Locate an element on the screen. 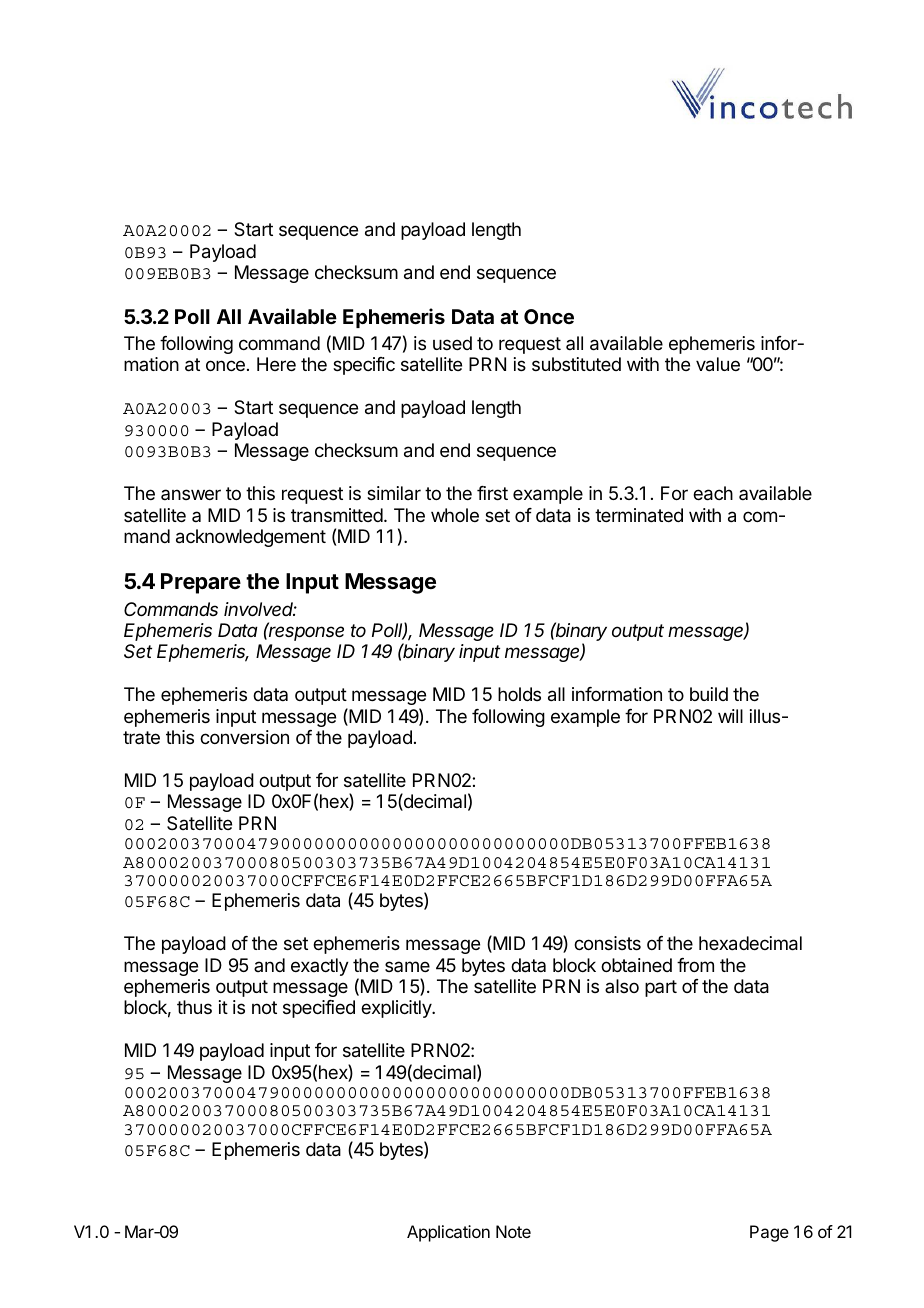  terminated is located at coordinates (639, 515).
